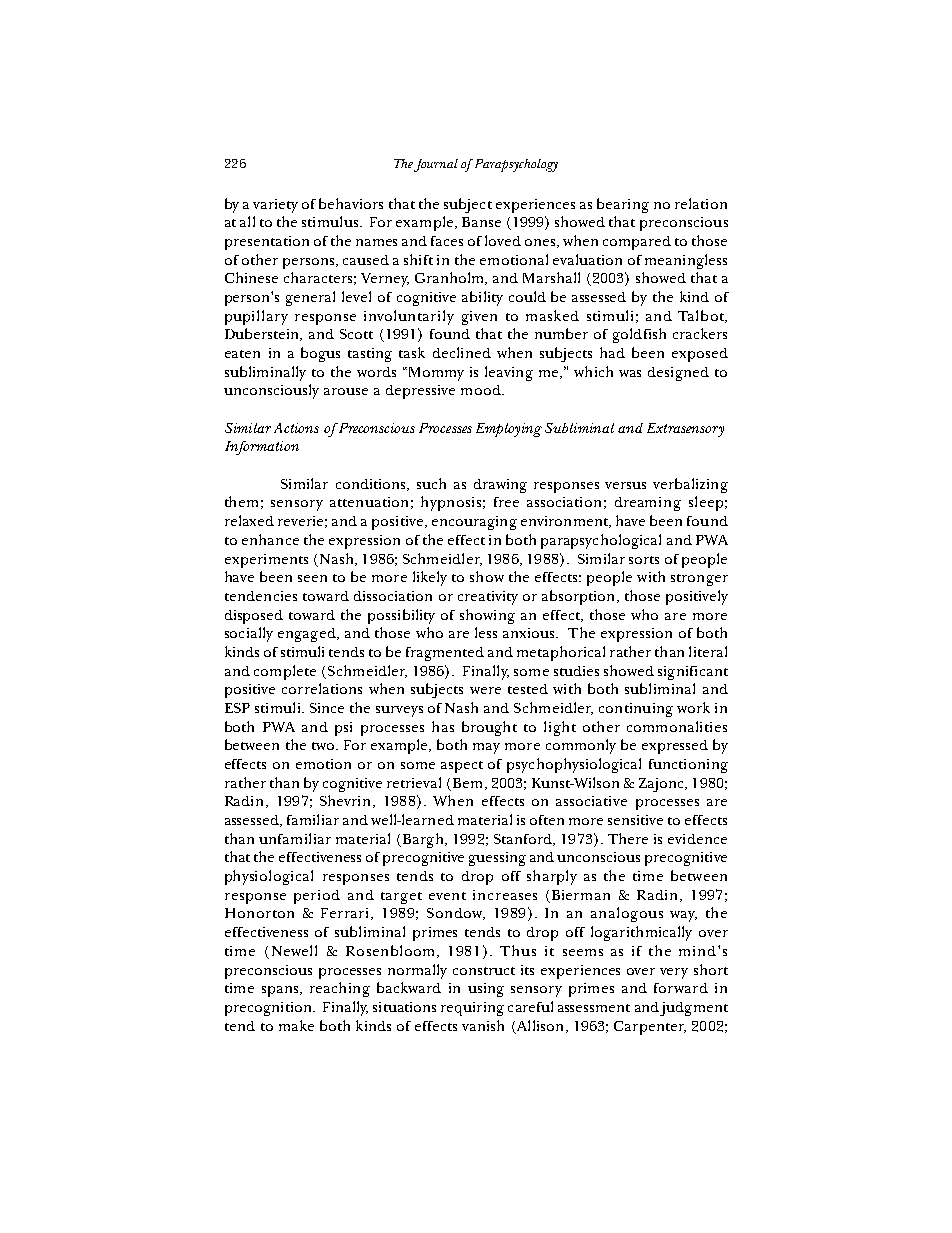 This screenshot has height=1233, width=952. I want to click on drawing, so click(500, 486).
